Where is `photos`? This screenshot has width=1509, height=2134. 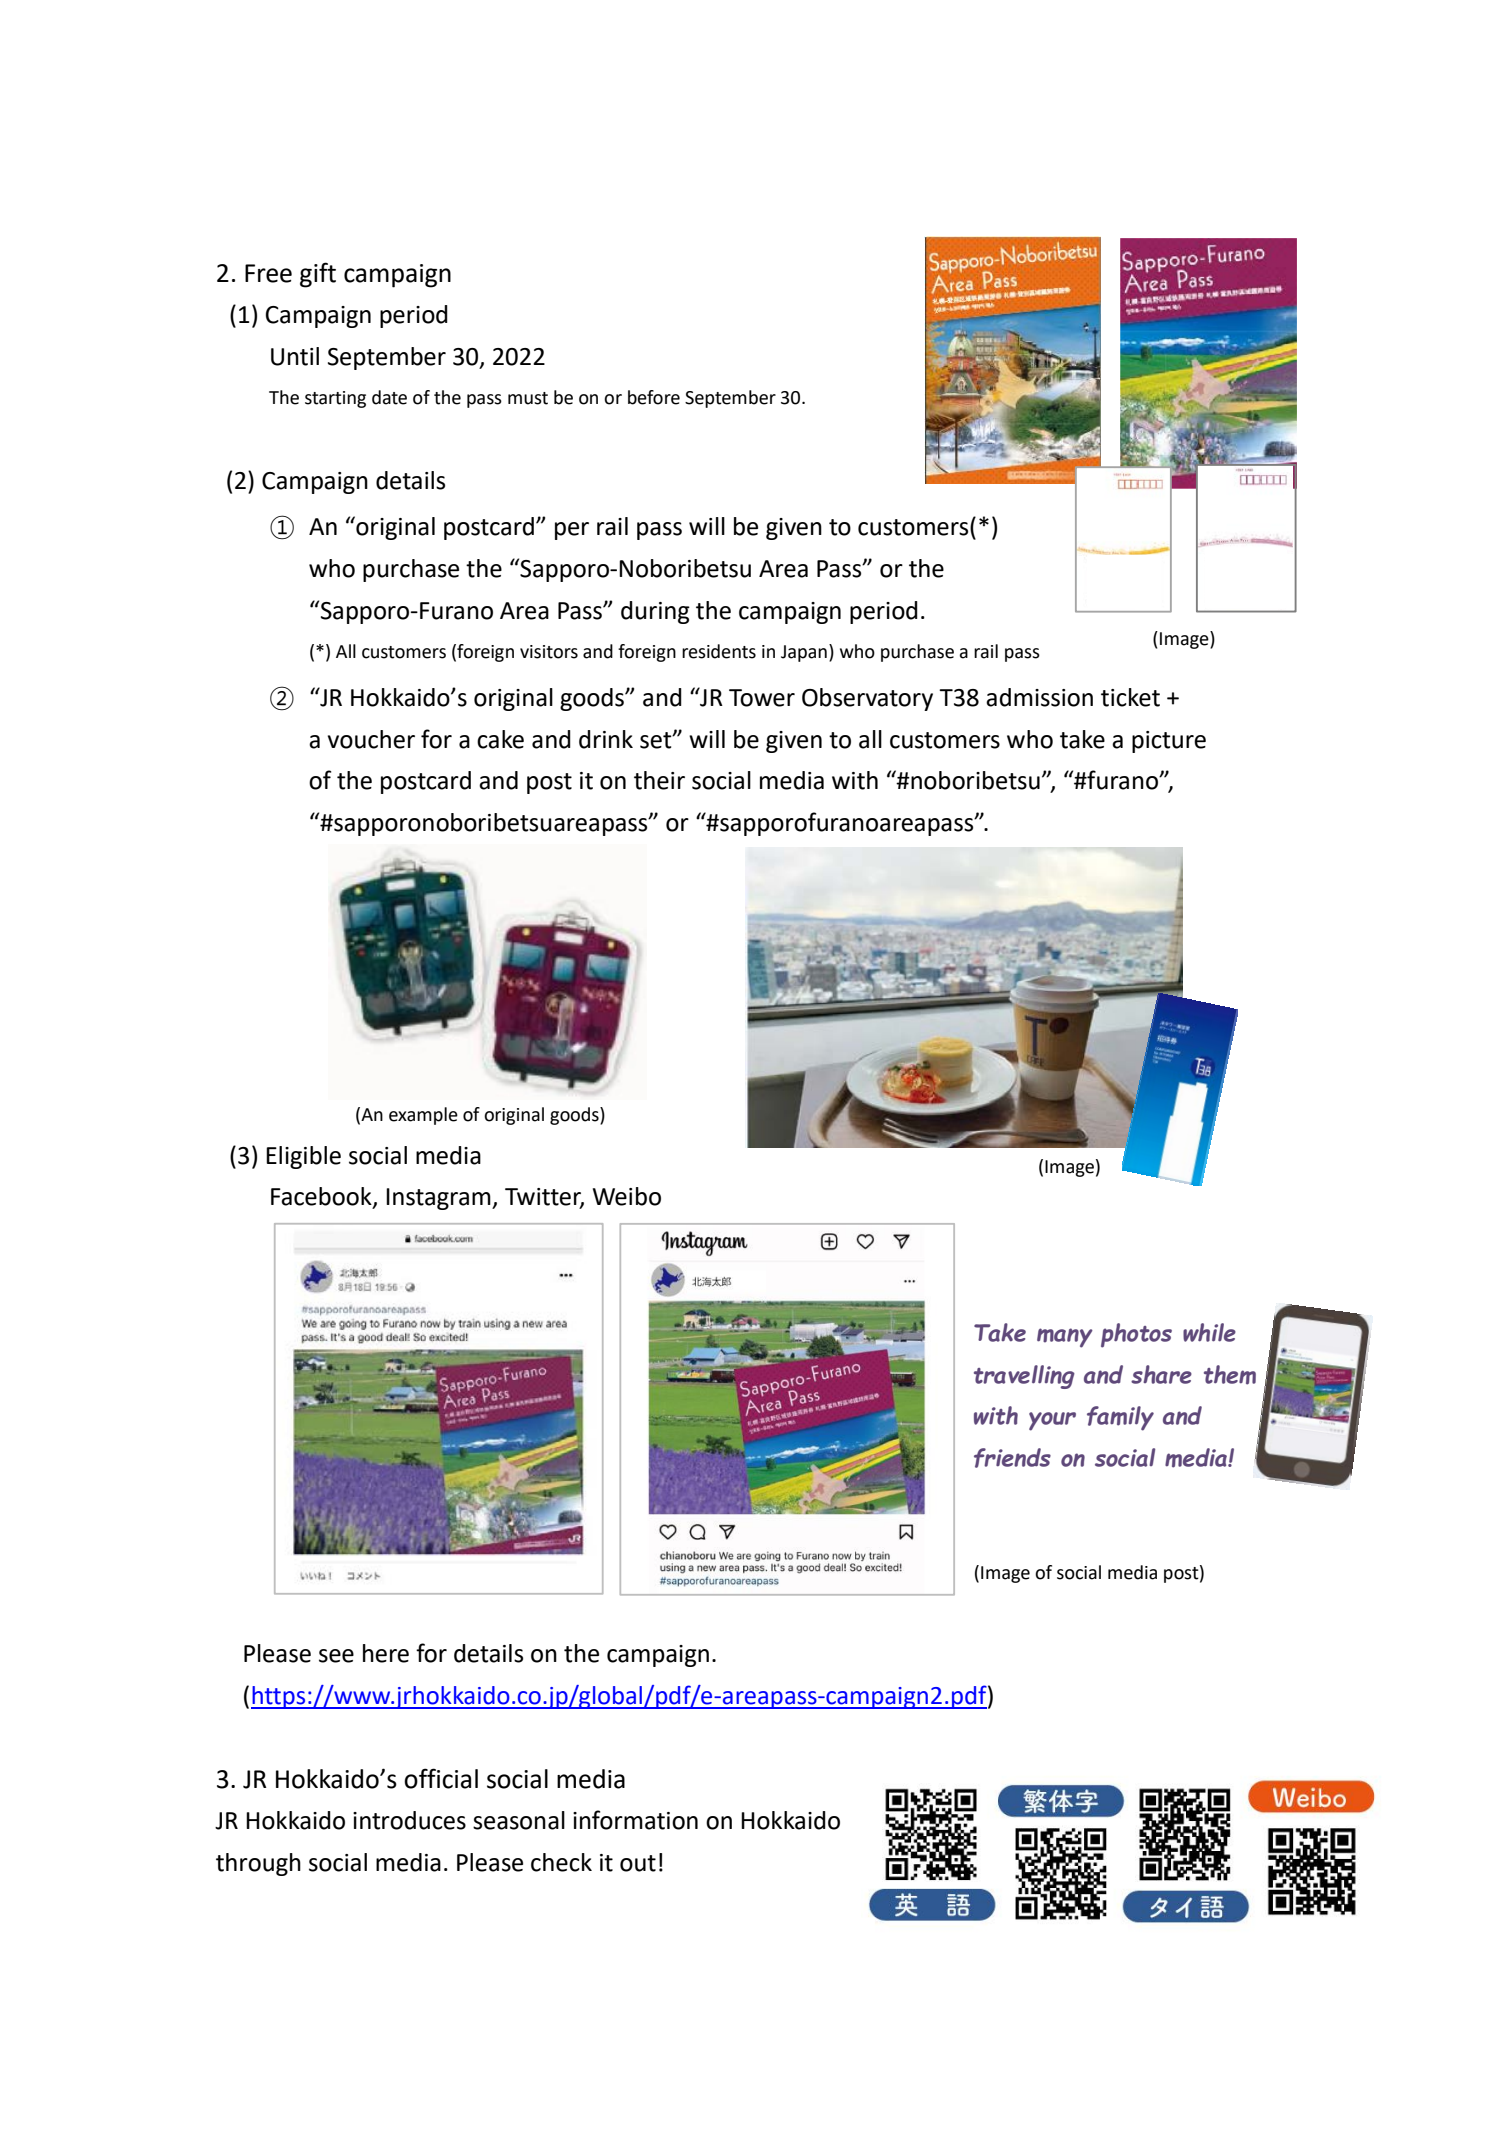 photos is located at coordinates (1136, 1335).
